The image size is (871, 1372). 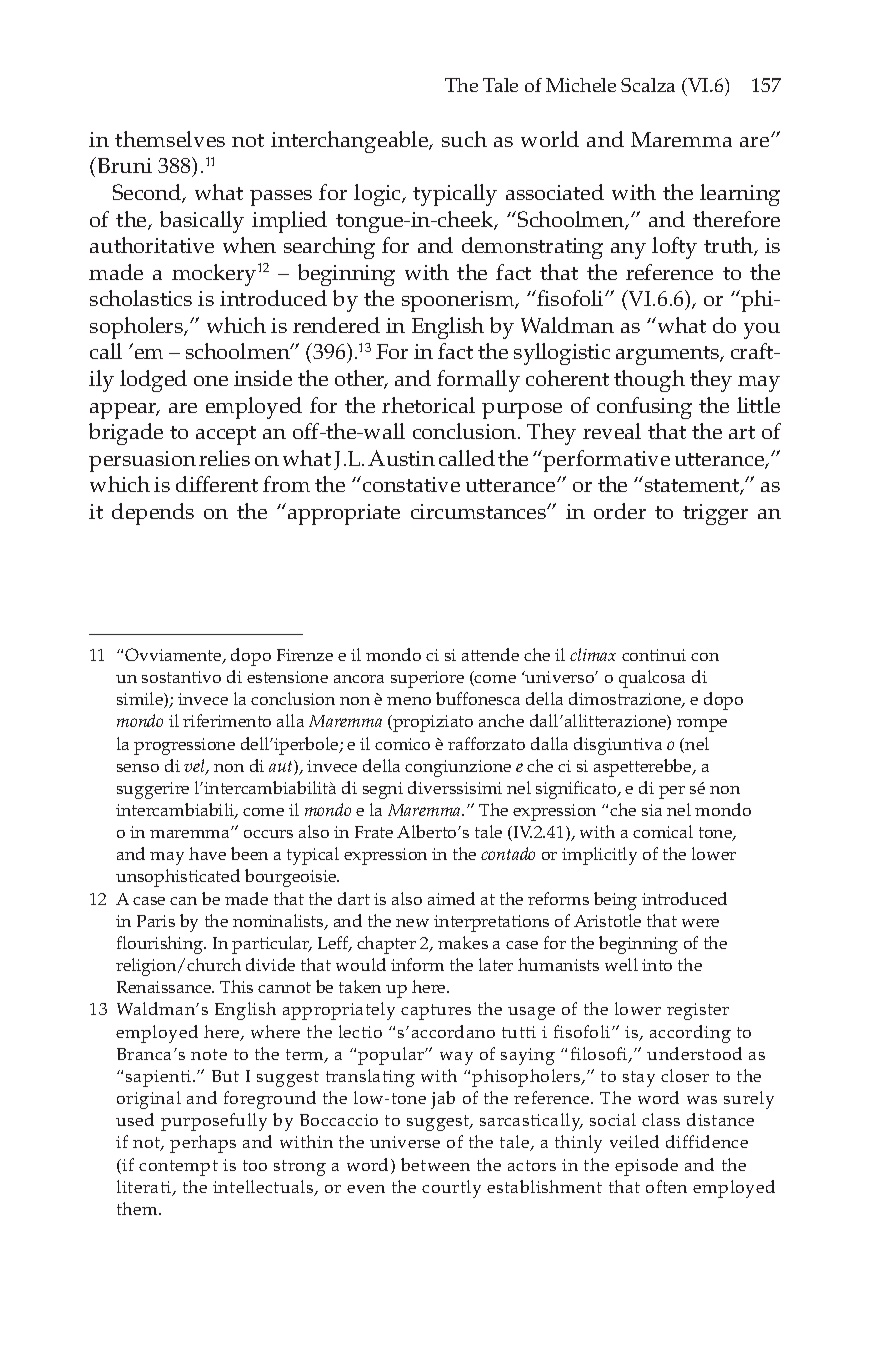 What do you see at coordinates (203, 1144) in the screenshot?
I see `perhaps` at bounding box center [203, 1144].
